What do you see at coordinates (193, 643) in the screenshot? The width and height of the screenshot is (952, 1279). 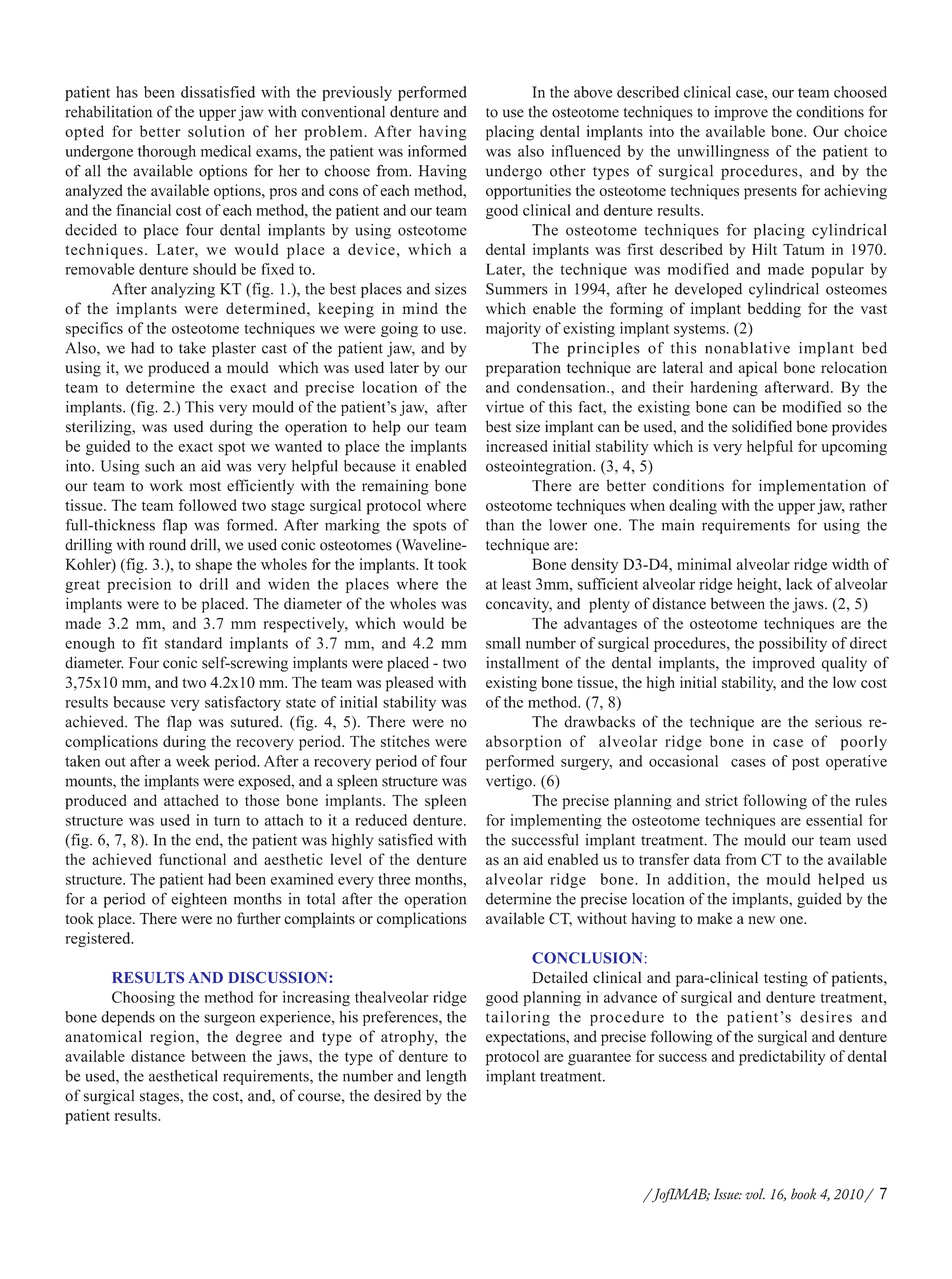 I see `standard` at bounding box center [193, 643].
